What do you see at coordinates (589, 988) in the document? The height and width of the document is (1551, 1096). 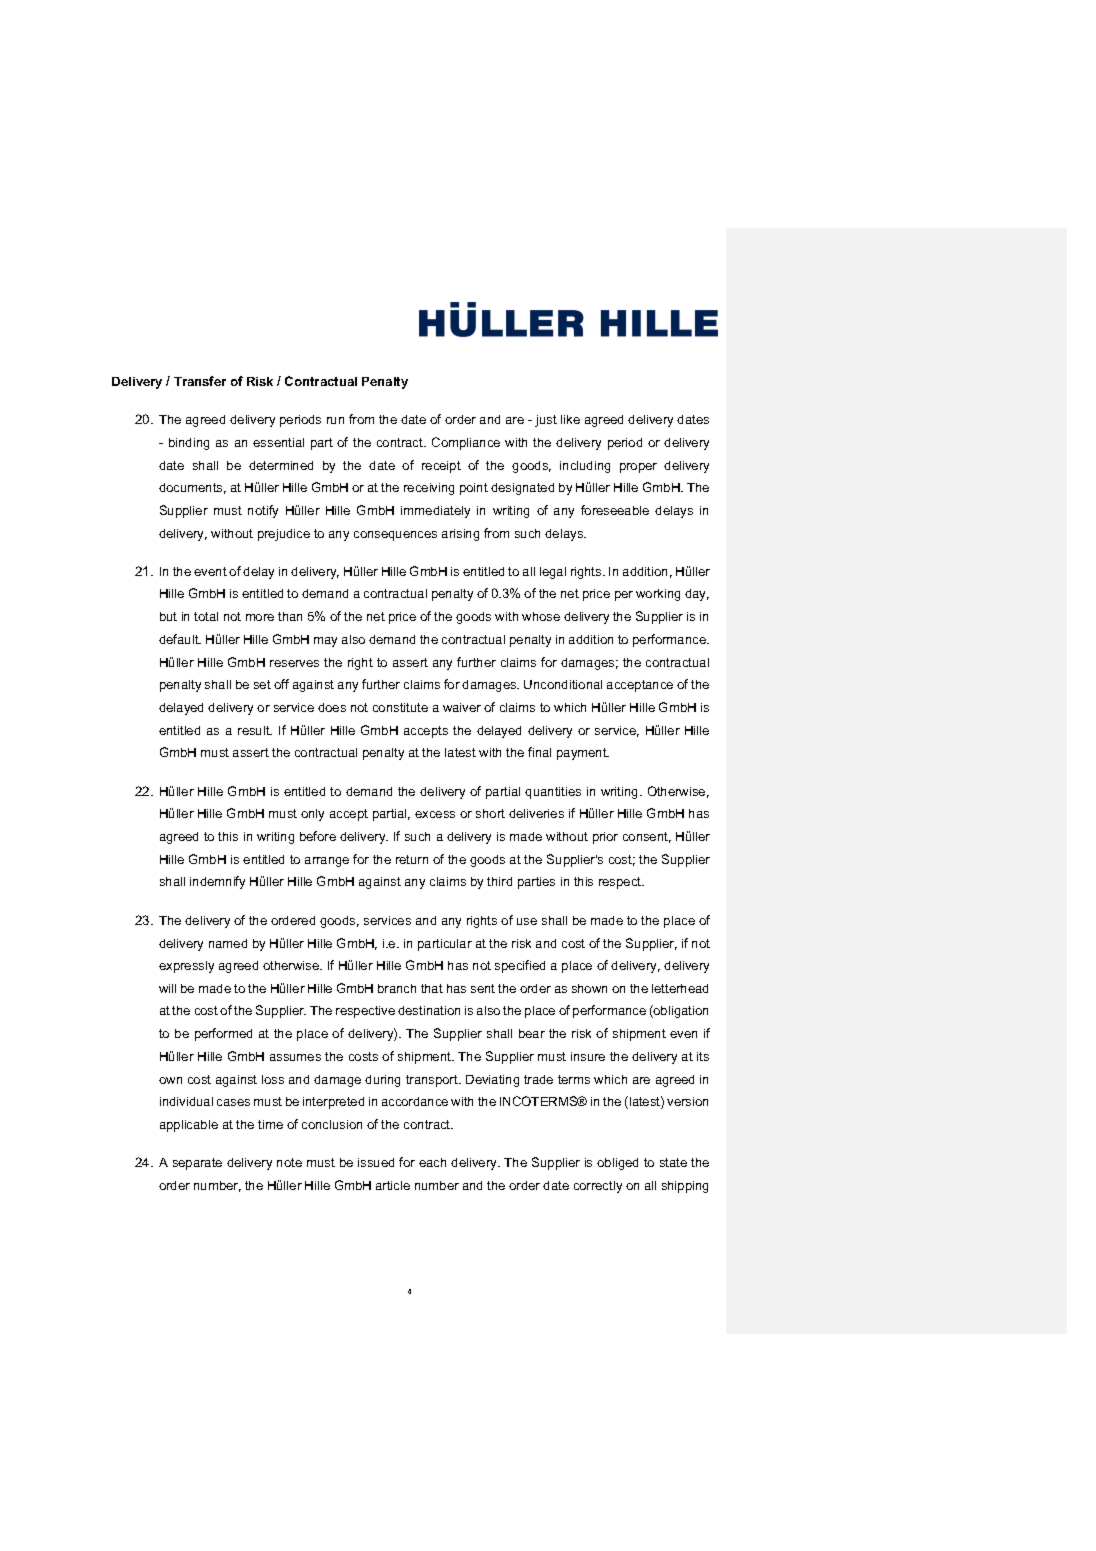 I see `shown` at bounding box center [589, 988].
